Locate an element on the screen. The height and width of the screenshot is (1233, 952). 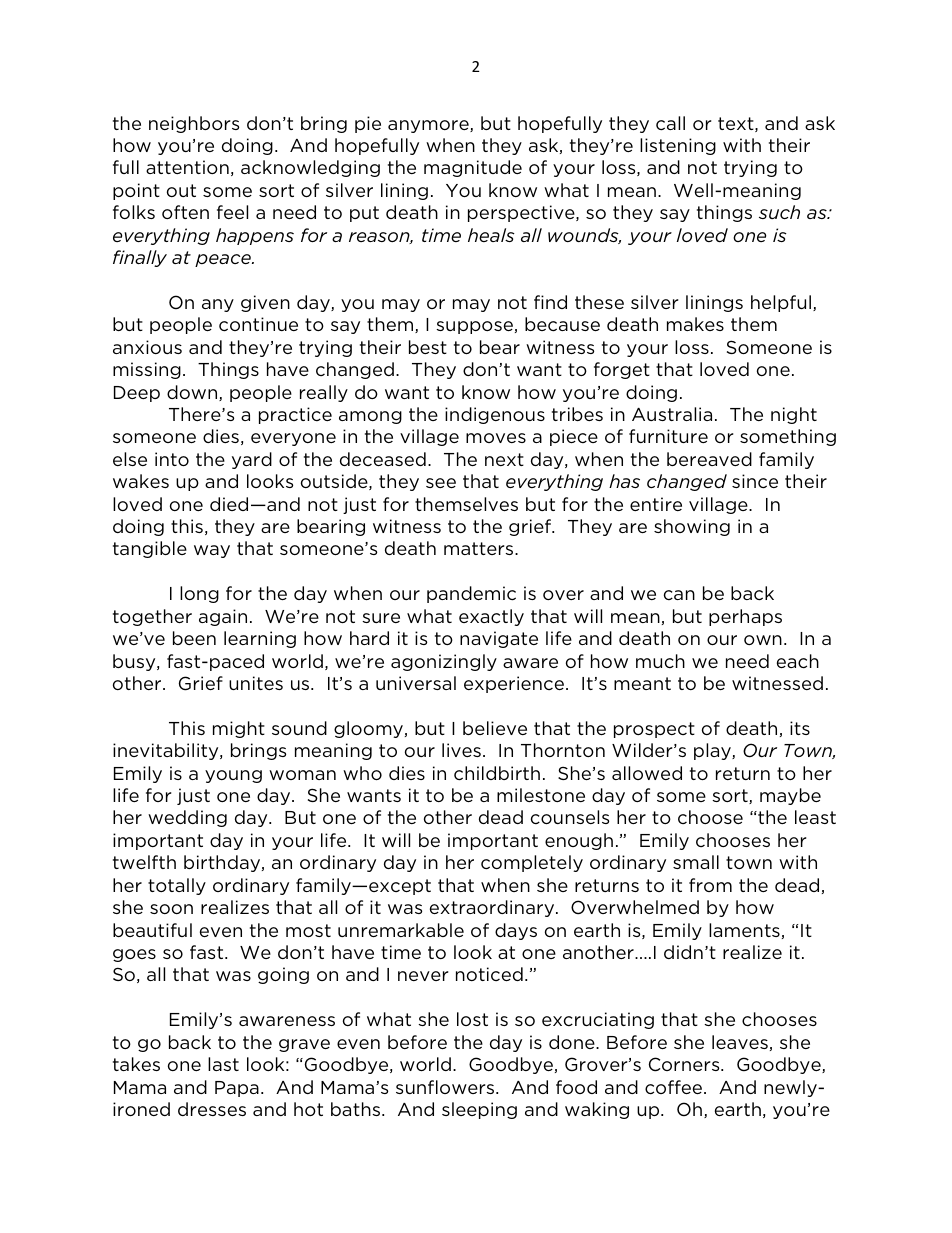
small is located at coordinates (696, 862).
